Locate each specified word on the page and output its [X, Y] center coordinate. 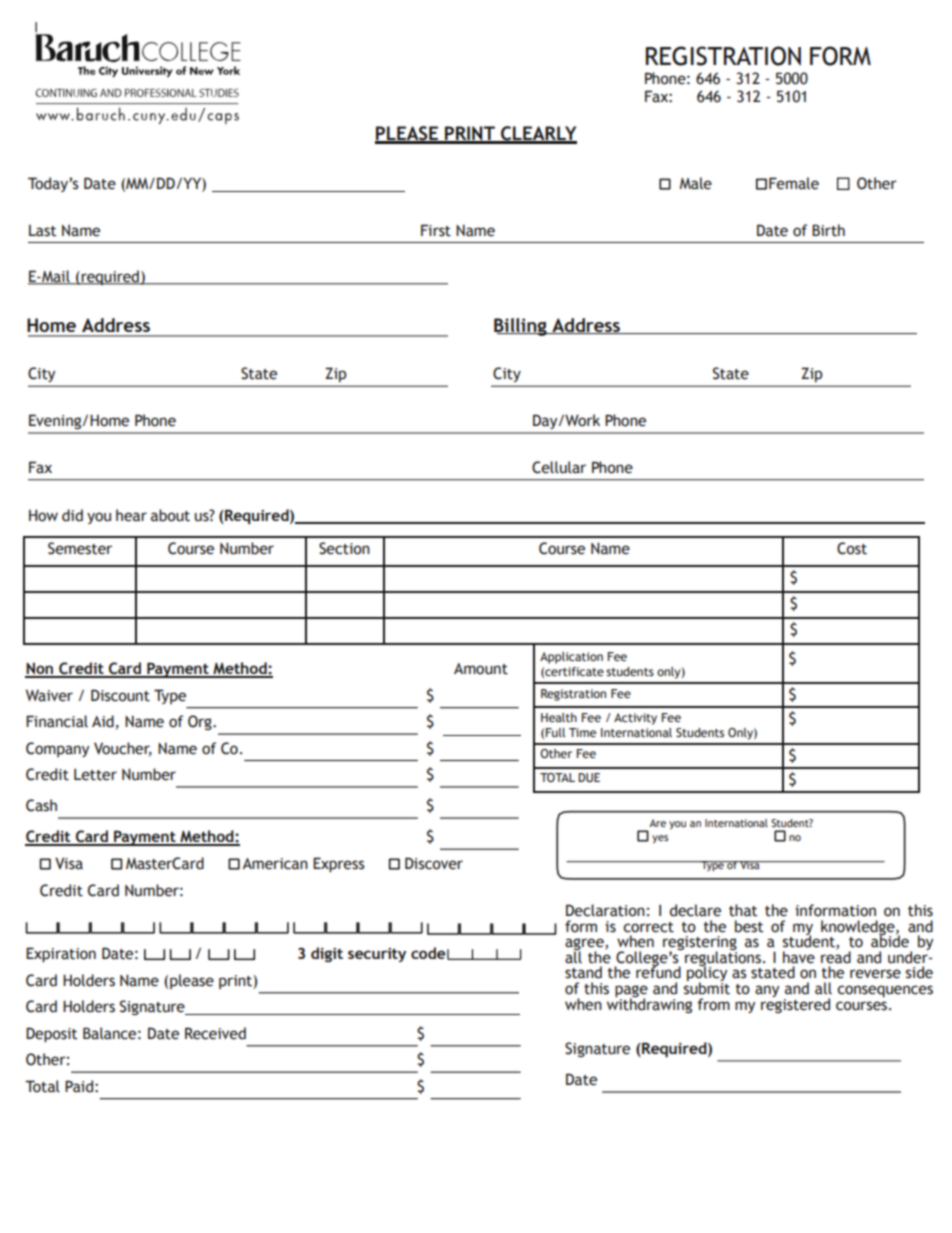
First [436, 230]
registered [795, 1004]
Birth [828, 230]
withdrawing [649, 1004]
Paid [79, 1086]
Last [42, 231]
